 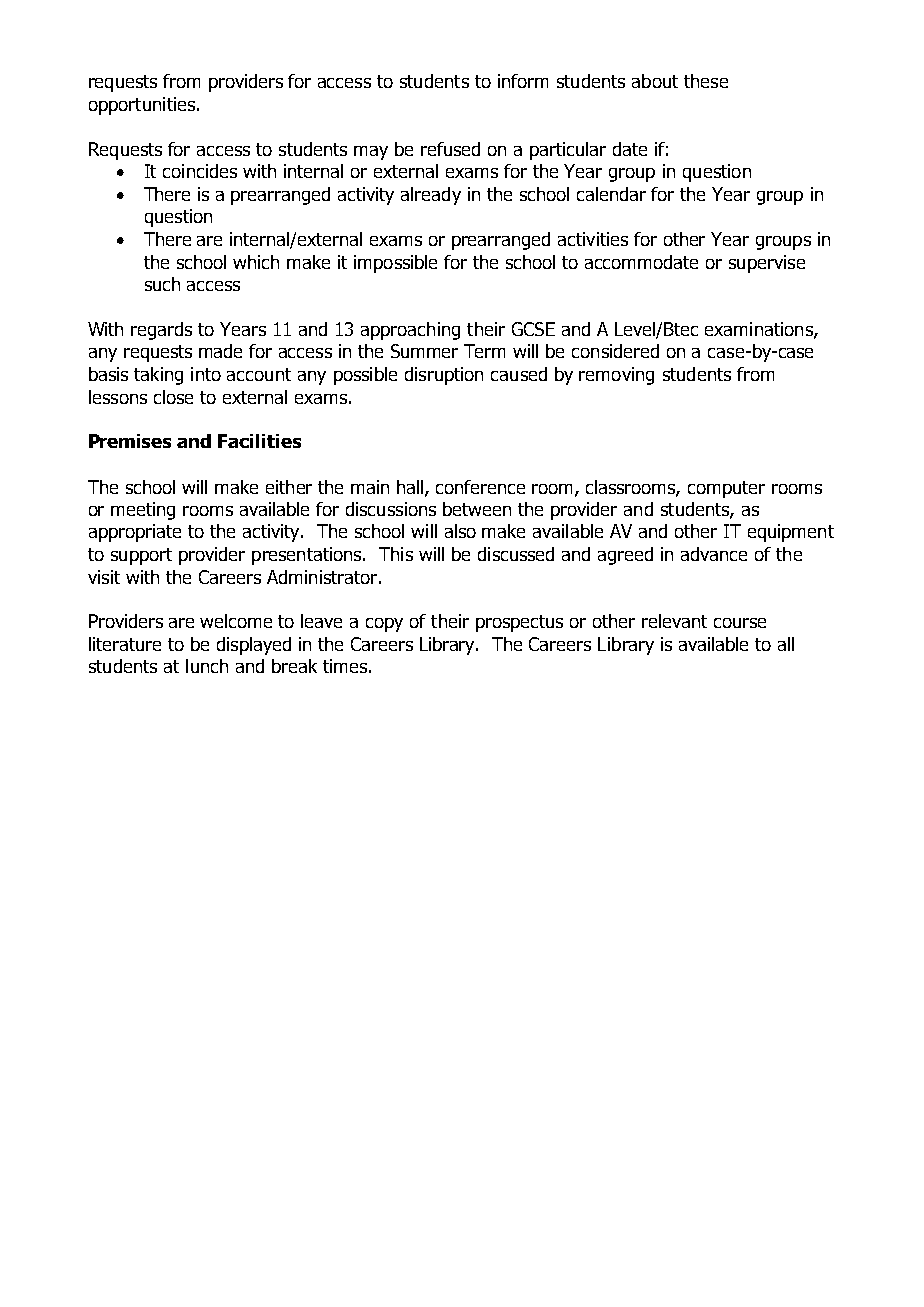 I want to click on into, so click(x=206, y=374).
